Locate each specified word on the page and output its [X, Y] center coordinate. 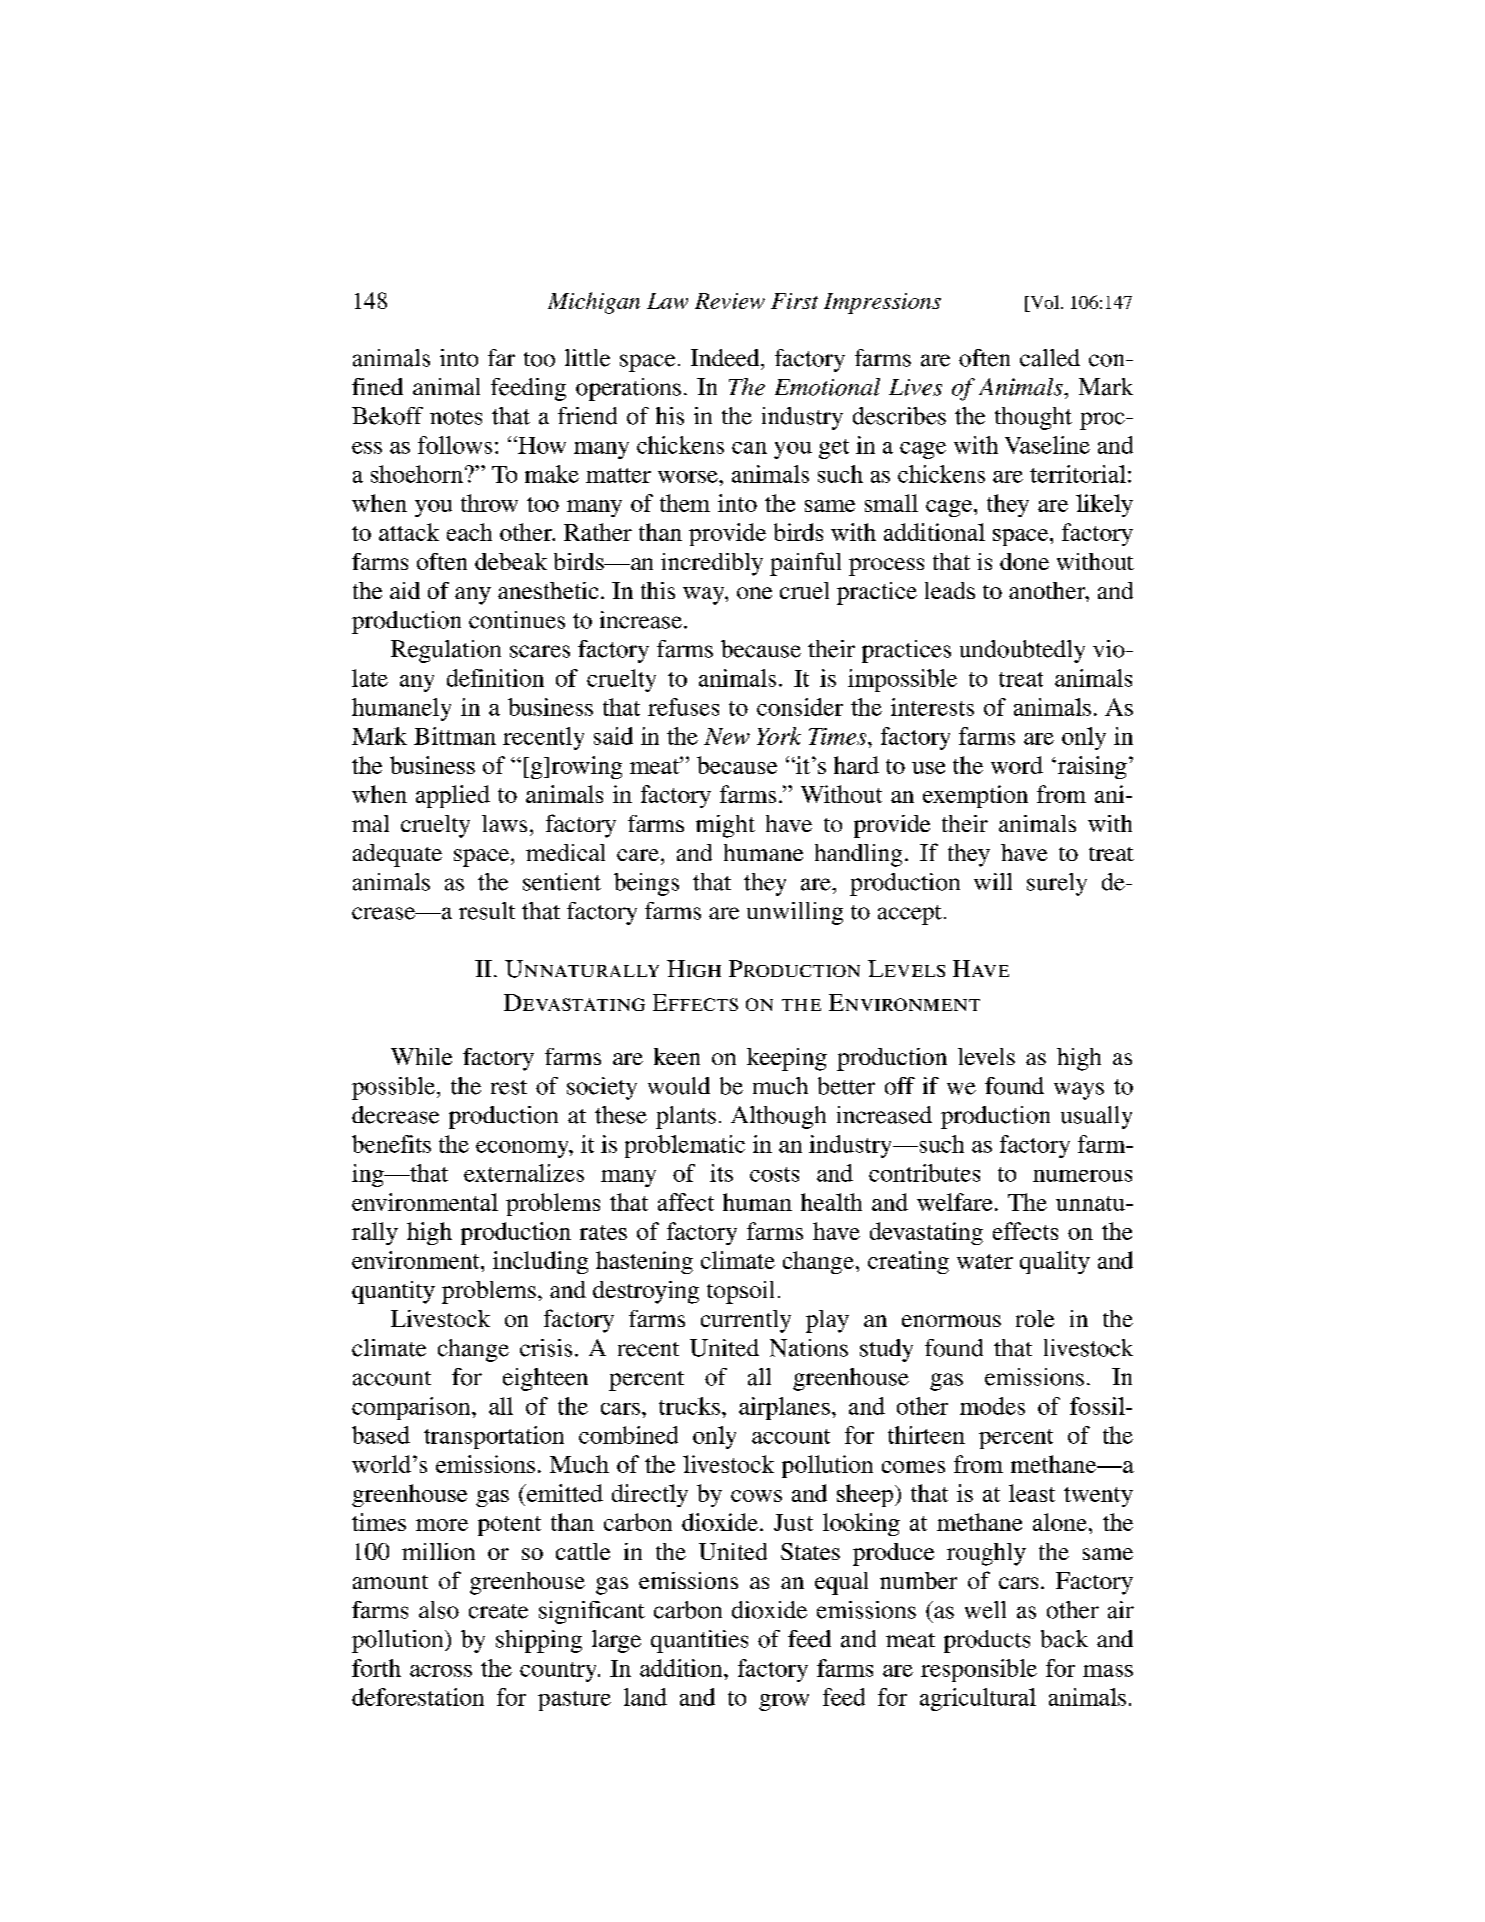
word [1017, 765]
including [540, 1262]
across [441, 1671]
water [985, 1261]
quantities [699, 1641]
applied [453, 796]
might [725, 826]
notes [456, 417]
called [1050, 358]
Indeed [726, 358]
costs [774, 1174]
